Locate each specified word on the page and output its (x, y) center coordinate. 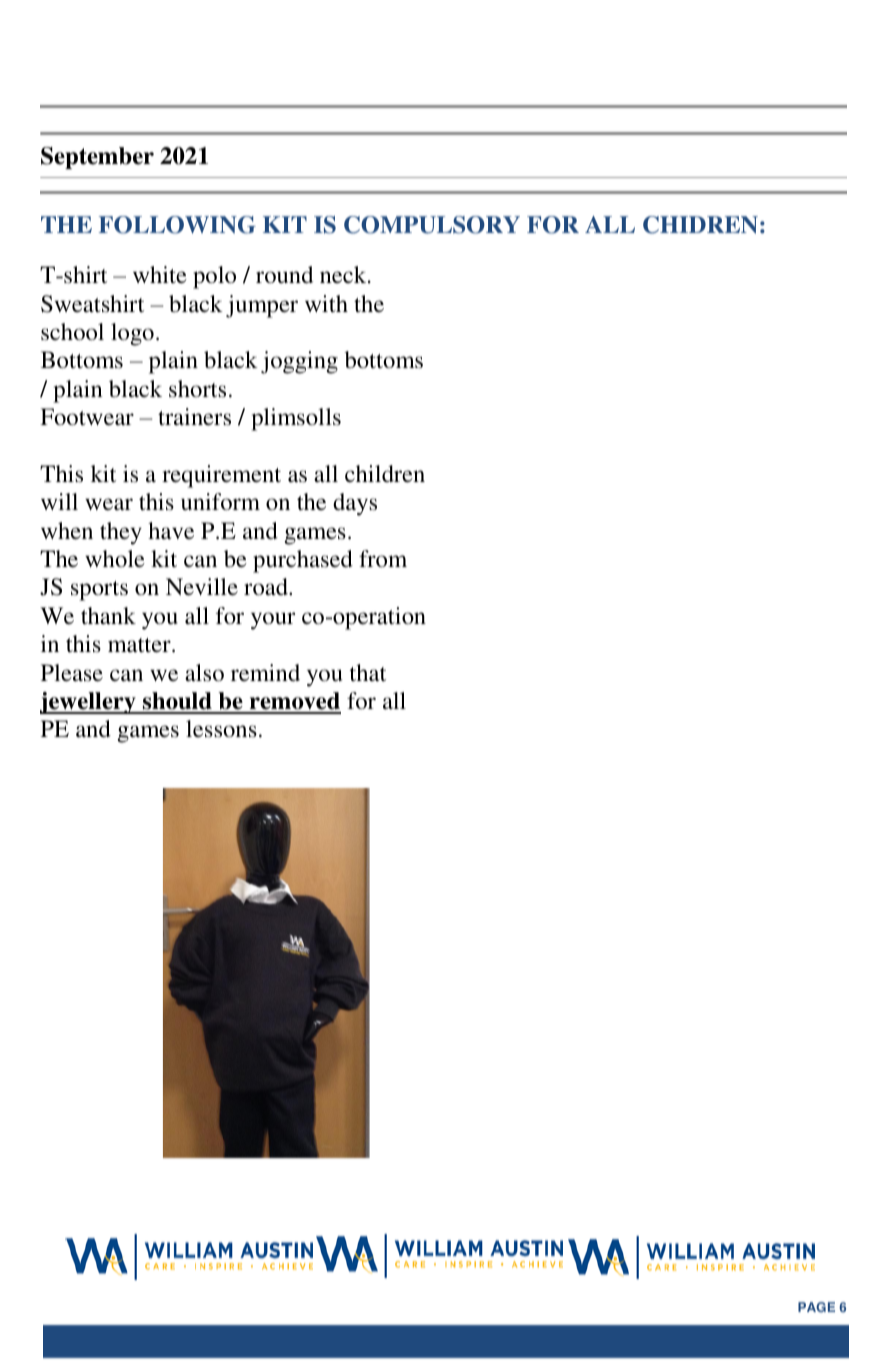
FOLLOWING (177, 225)
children (385, 474)
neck (344, 274)
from (383, 559)
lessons (221, 729)
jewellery (89, 703)
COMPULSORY (432, 225)
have (171, 530)
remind (265, 672)
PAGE (816, 1307)
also (204, 673)
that (368, 672)
